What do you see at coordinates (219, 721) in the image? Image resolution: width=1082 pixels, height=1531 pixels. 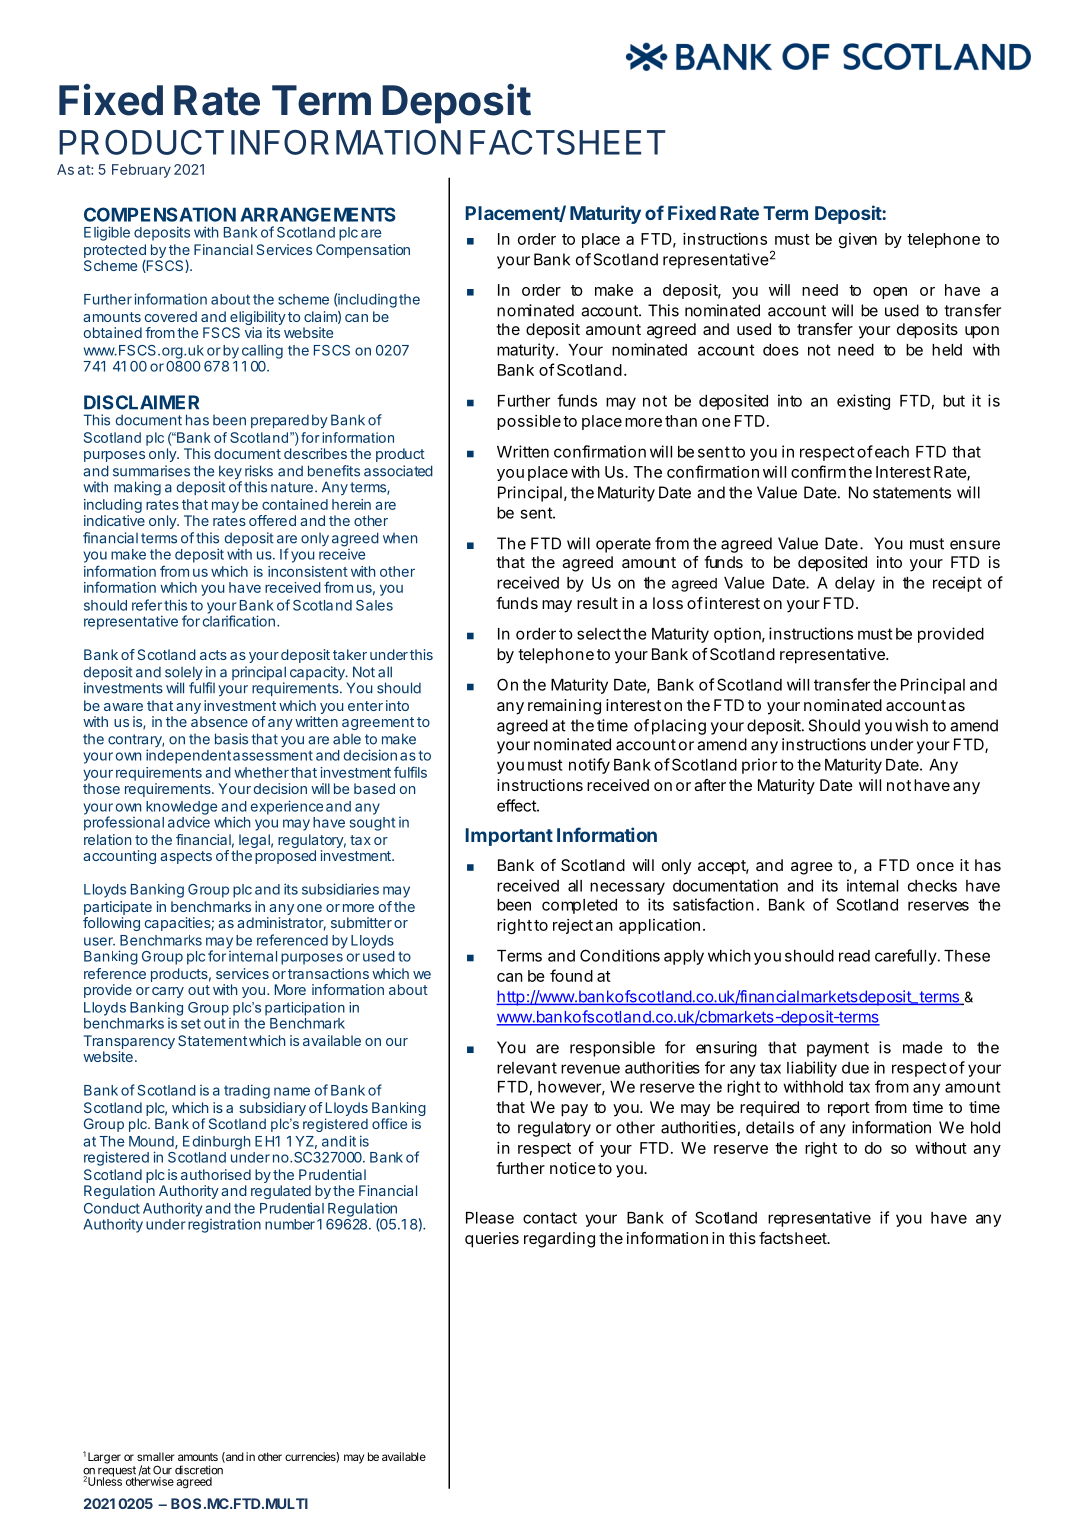 I see `absence` at bounding box center [219, 721].
